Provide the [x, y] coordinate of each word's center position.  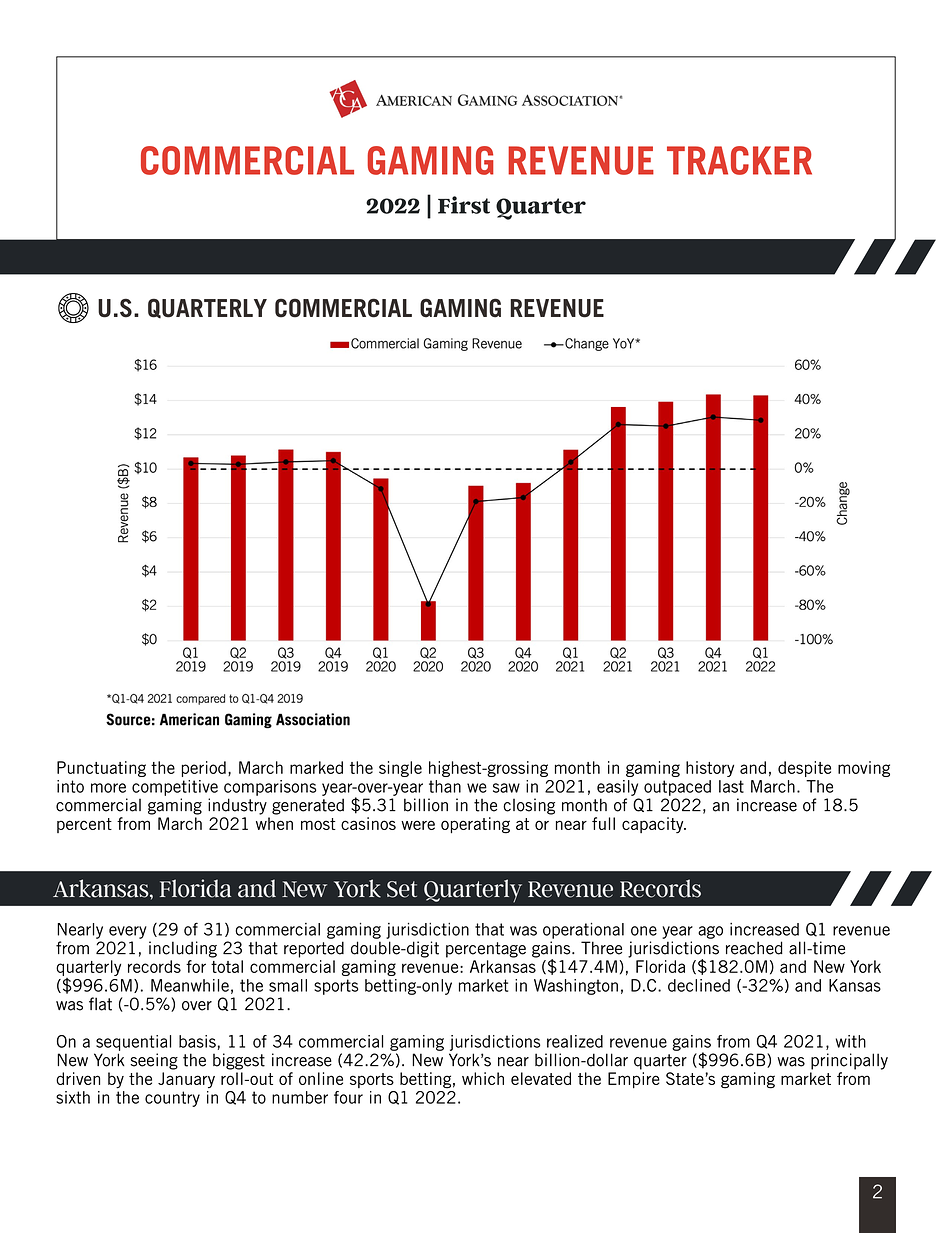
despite [804, 769]
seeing [154, 1061]
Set [402, 889]
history [710, 769]
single [400, 769]
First [464, 205]
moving [864, 769]
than [445, 786]
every [128, 932]
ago [710, 932]
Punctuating [101, 769]
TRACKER [739, 160]
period [204, 769]
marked [316, 767]
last [731, 786]
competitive [175, 788]
